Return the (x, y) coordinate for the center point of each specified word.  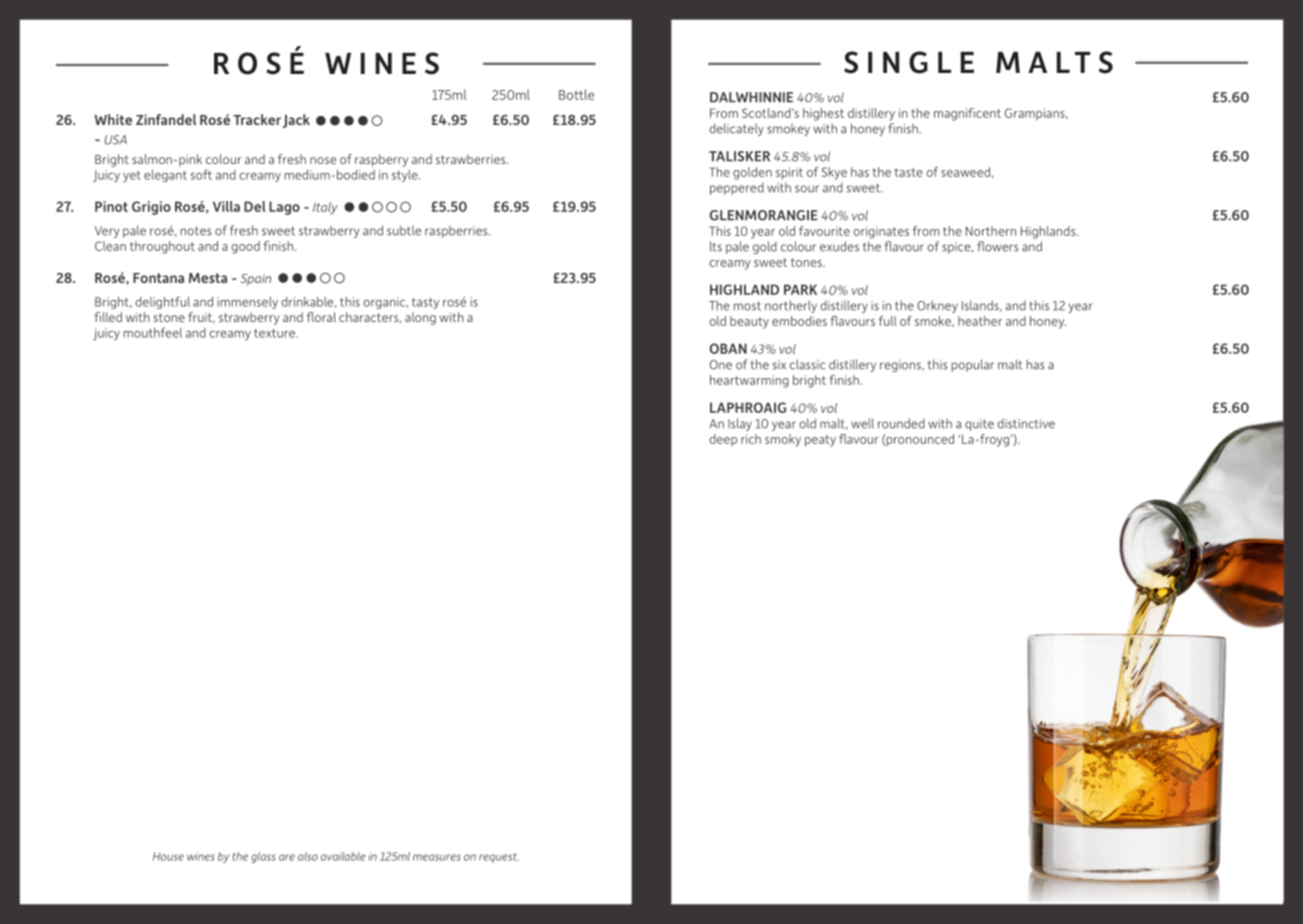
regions (901, 366)
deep (723, 440)
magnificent (967, 114)
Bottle (576, 94)
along (420, 318)
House (168, 856)
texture (275, 333)
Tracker (257, 119)
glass (263, 857)
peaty (820, 441)
